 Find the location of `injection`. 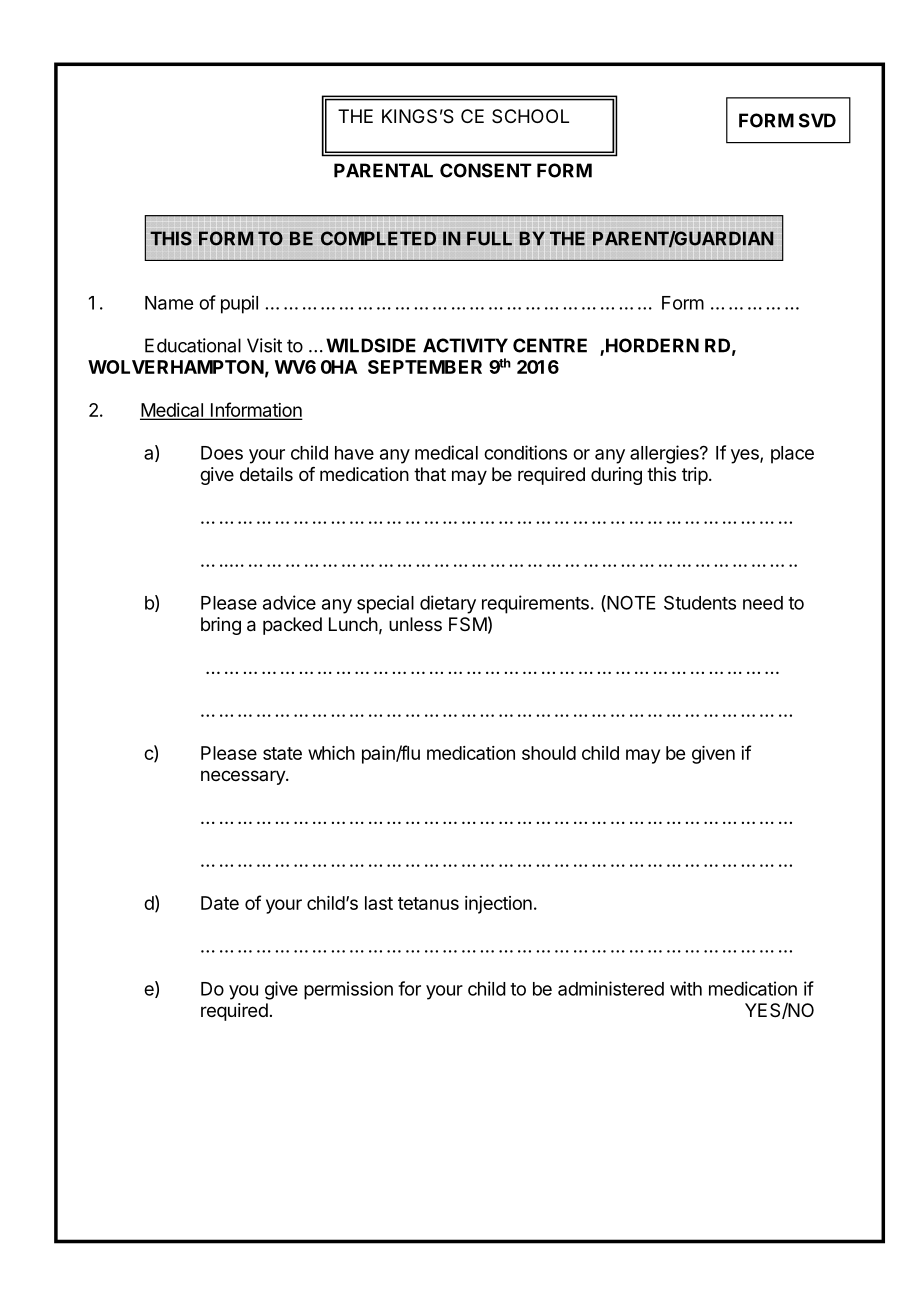

injection is located at coordinates (498, 905).
